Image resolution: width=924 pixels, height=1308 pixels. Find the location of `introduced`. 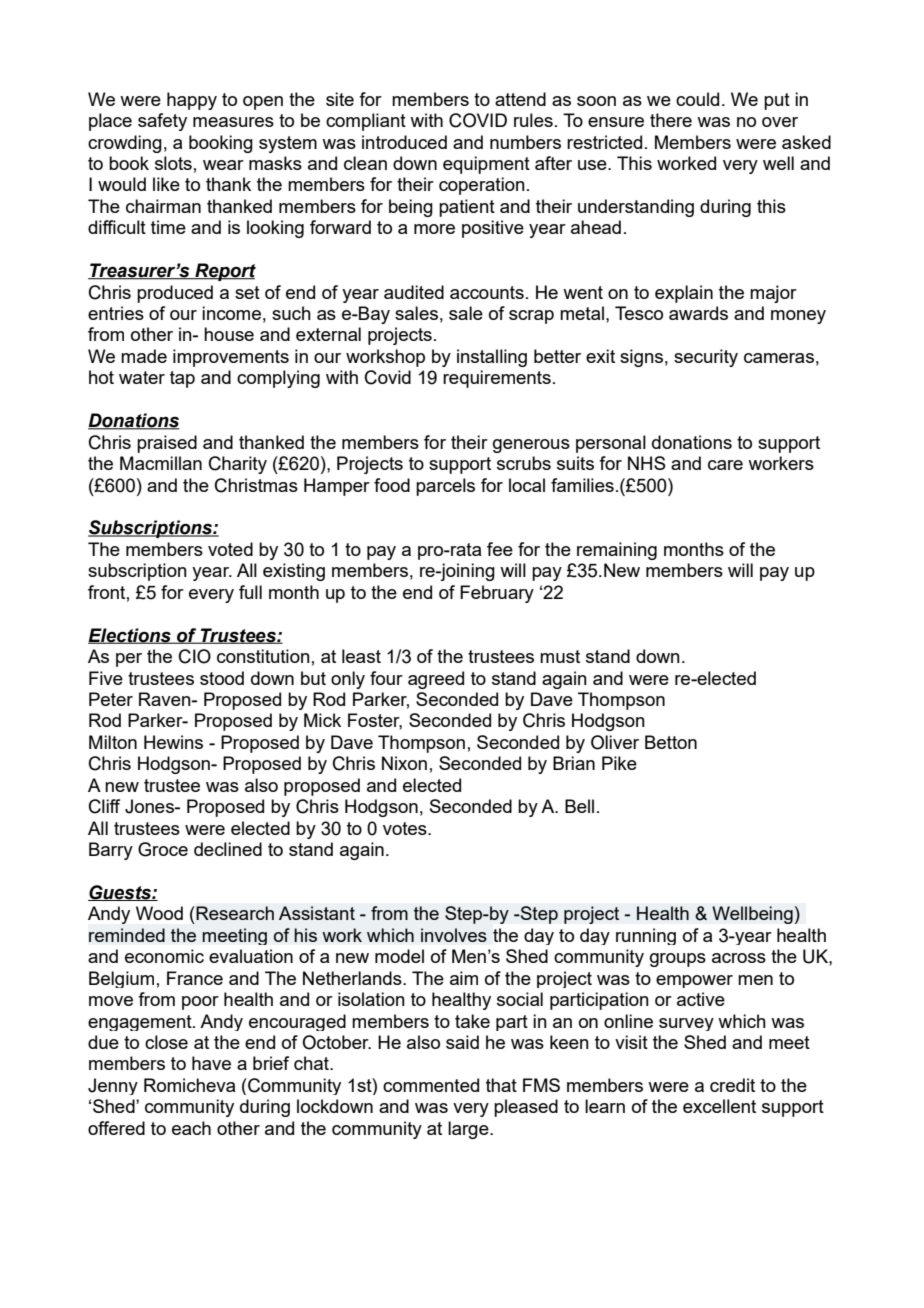

introduced is located at coordinates (404, 142).
